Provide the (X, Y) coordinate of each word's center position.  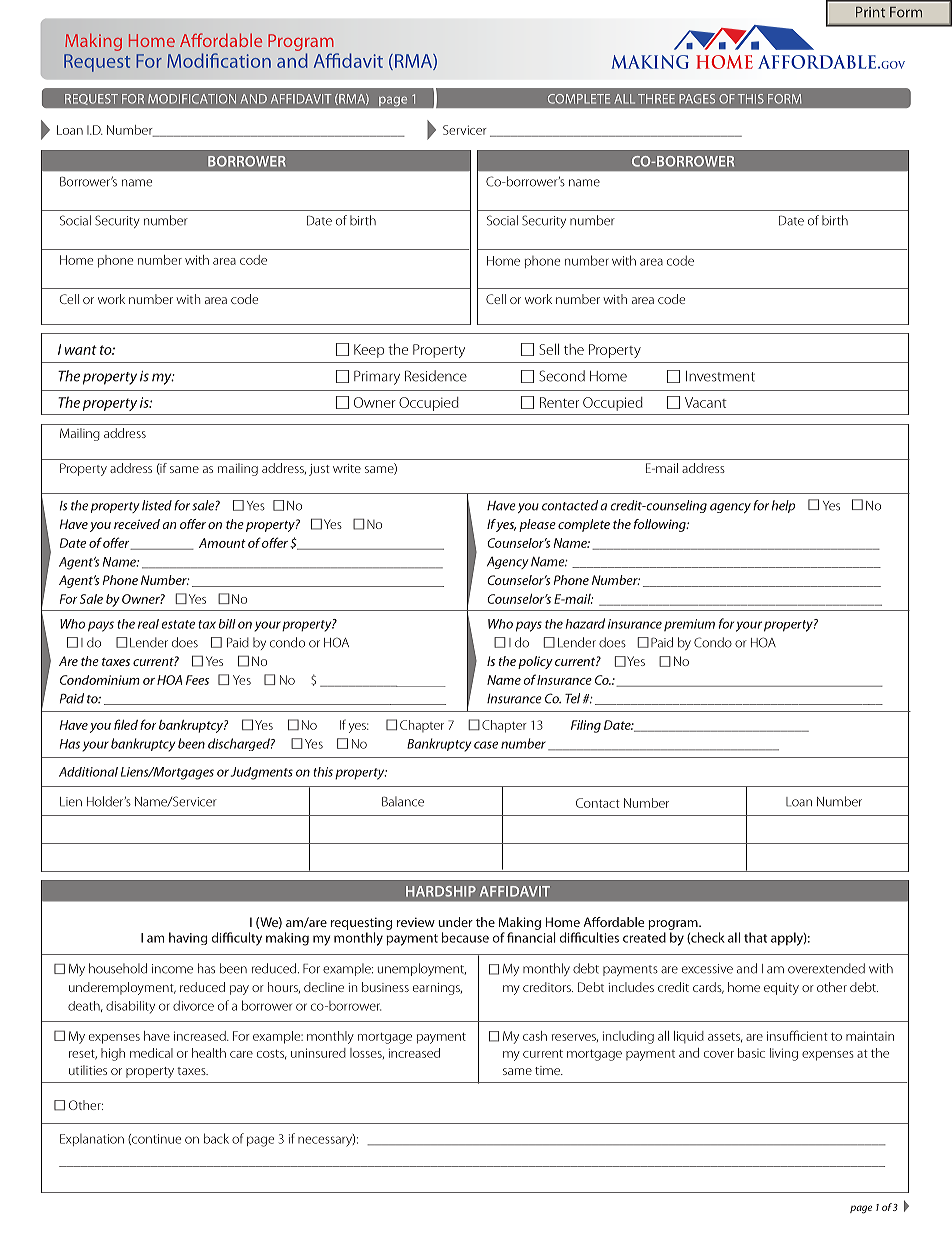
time (549, 1070)
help (783, 506)
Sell (549, 349)
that (755, 937)
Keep (369, 351)
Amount (222, 543)
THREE (656, 99)
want (81, 350)
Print (870, 12)
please (537, 525)
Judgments (262, 773)
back (216, 1138)
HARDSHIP (441, 891)
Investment (720, 376)
